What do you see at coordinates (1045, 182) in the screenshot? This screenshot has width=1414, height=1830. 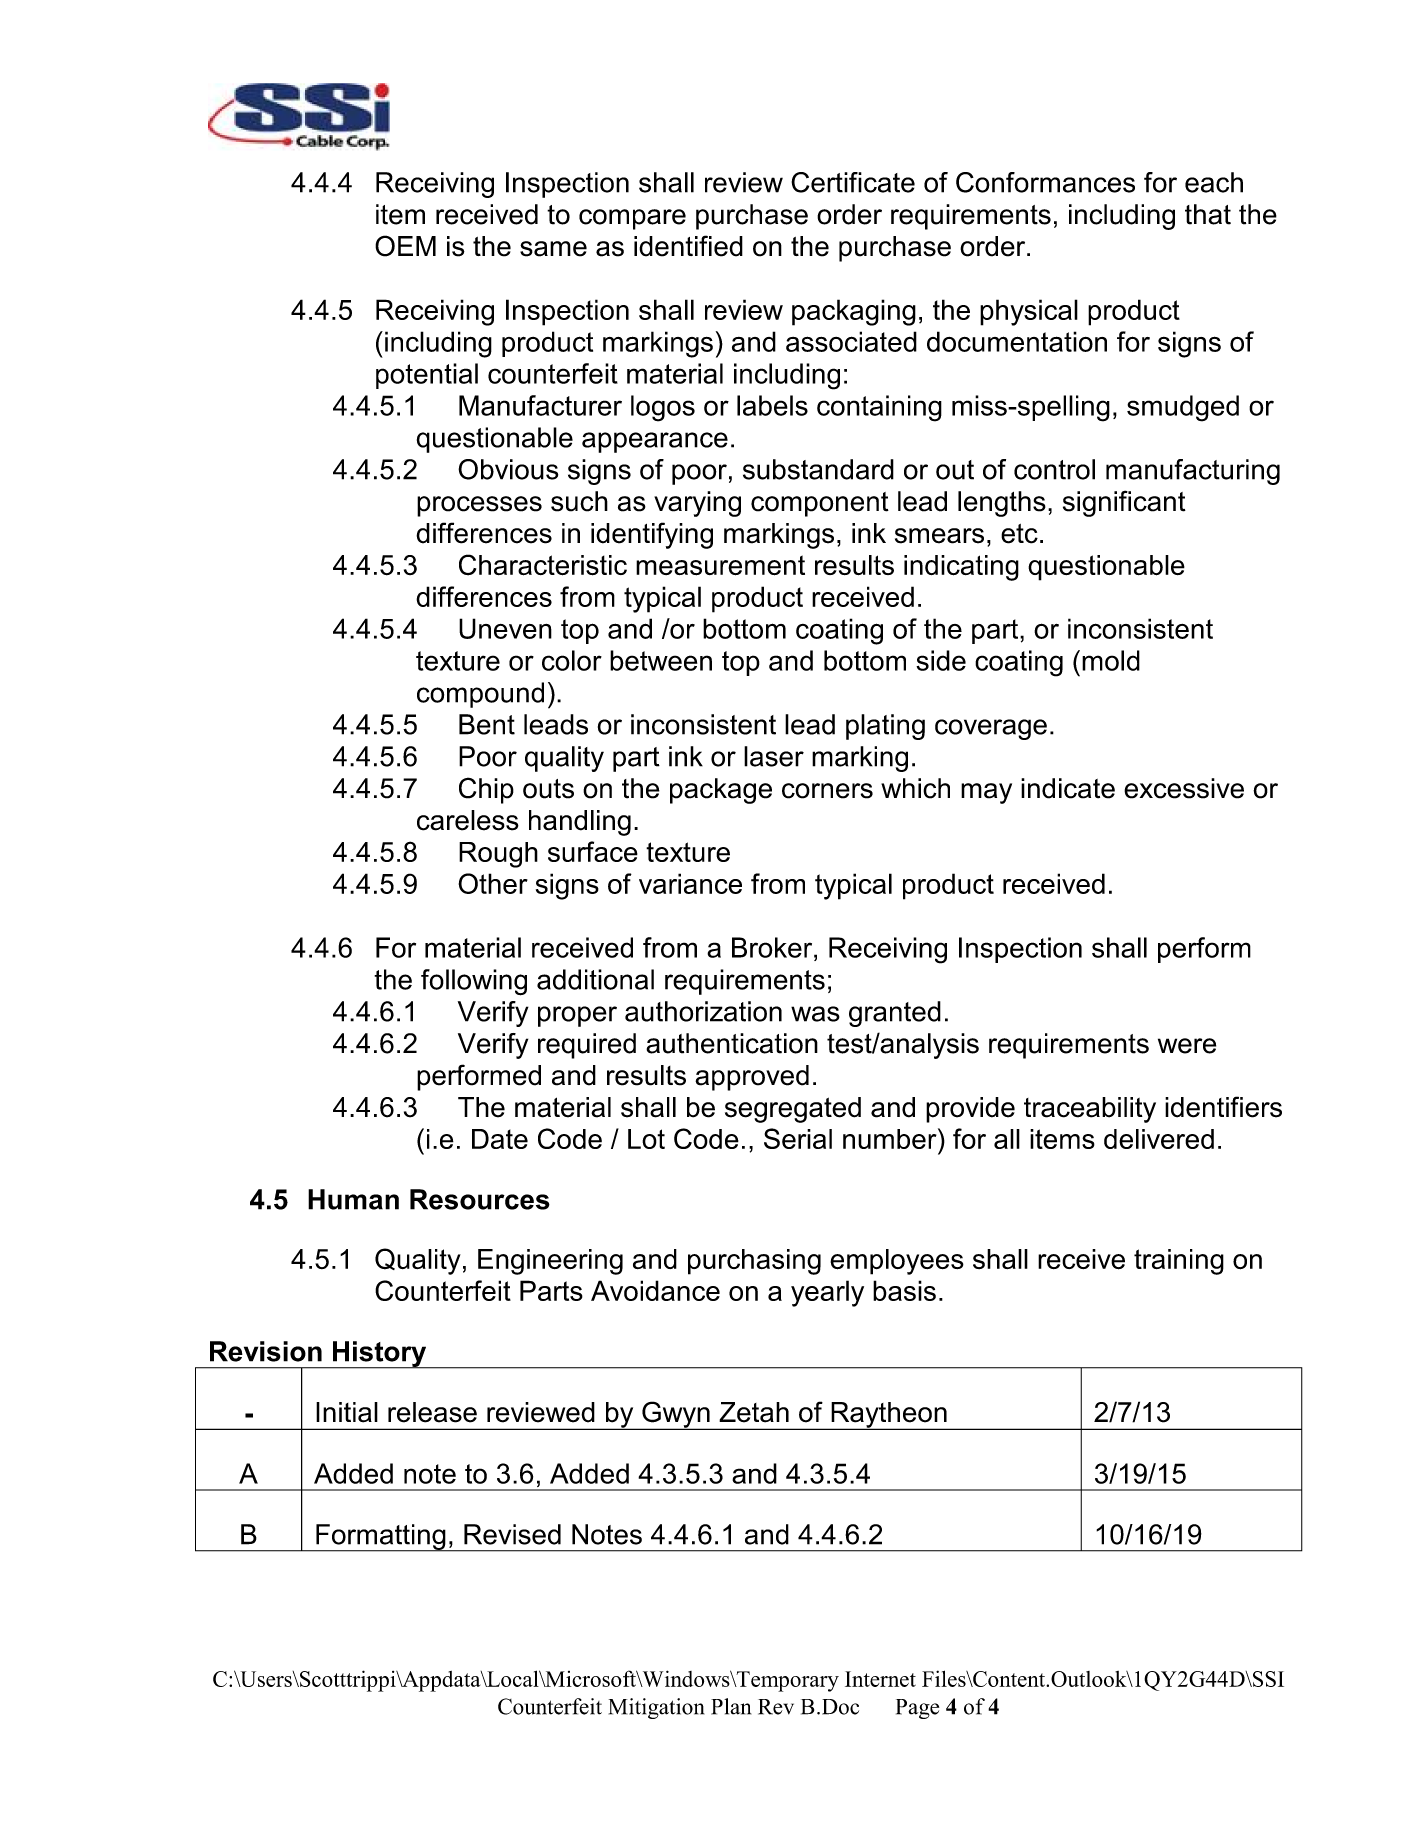 I see `Conformances` at bounding box center [1045, 182].
